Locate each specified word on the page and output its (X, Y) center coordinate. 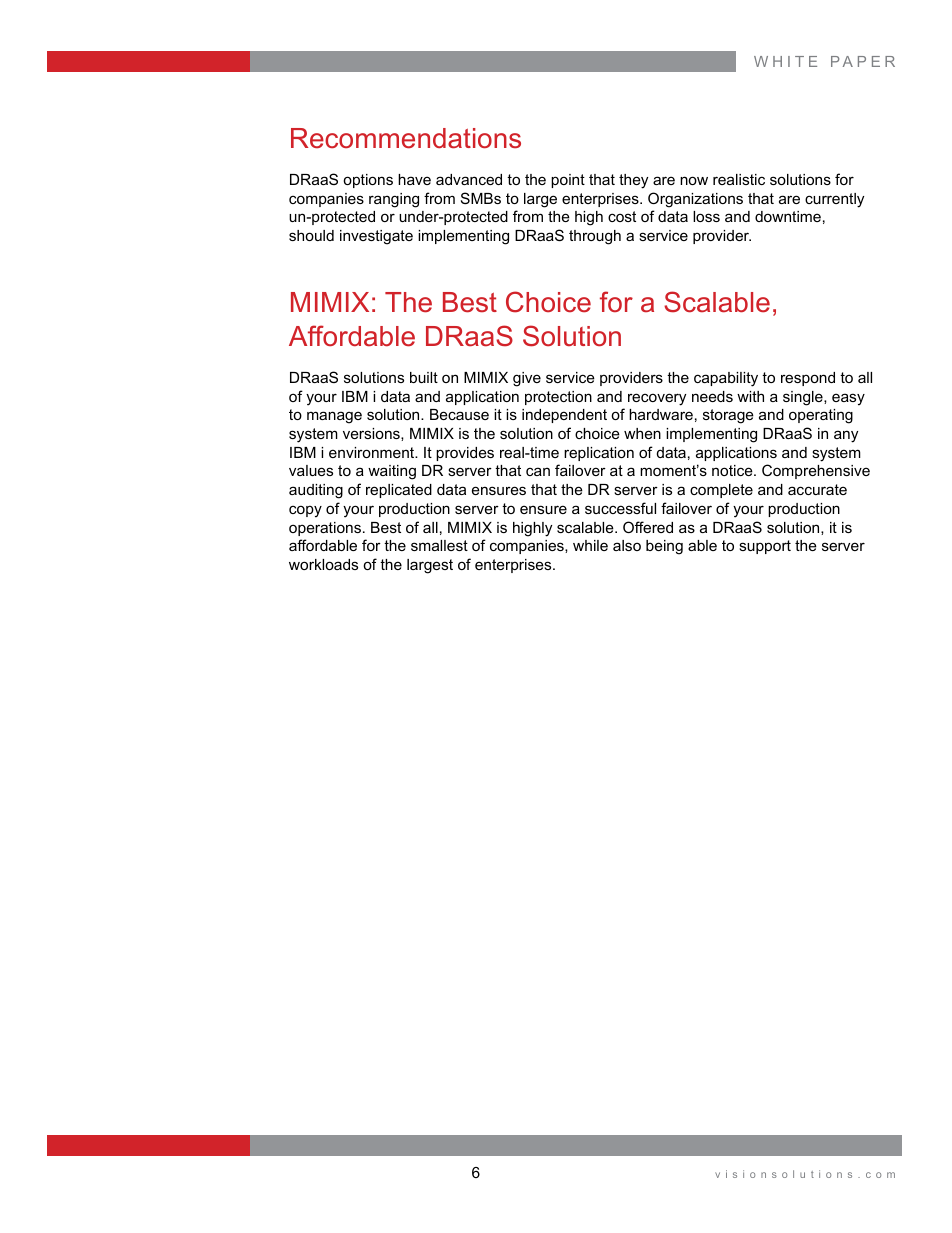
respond (808, 379)
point (568, 181)
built (424, 377)
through (595, 237)
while (590, 545)
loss (706, 216)
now (694, 180)
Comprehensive (816, 471)
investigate (376, 237)
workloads (323, 564)
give (527, 379)
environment (373, 452)
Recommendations (406, 138)
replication (599, 454)
